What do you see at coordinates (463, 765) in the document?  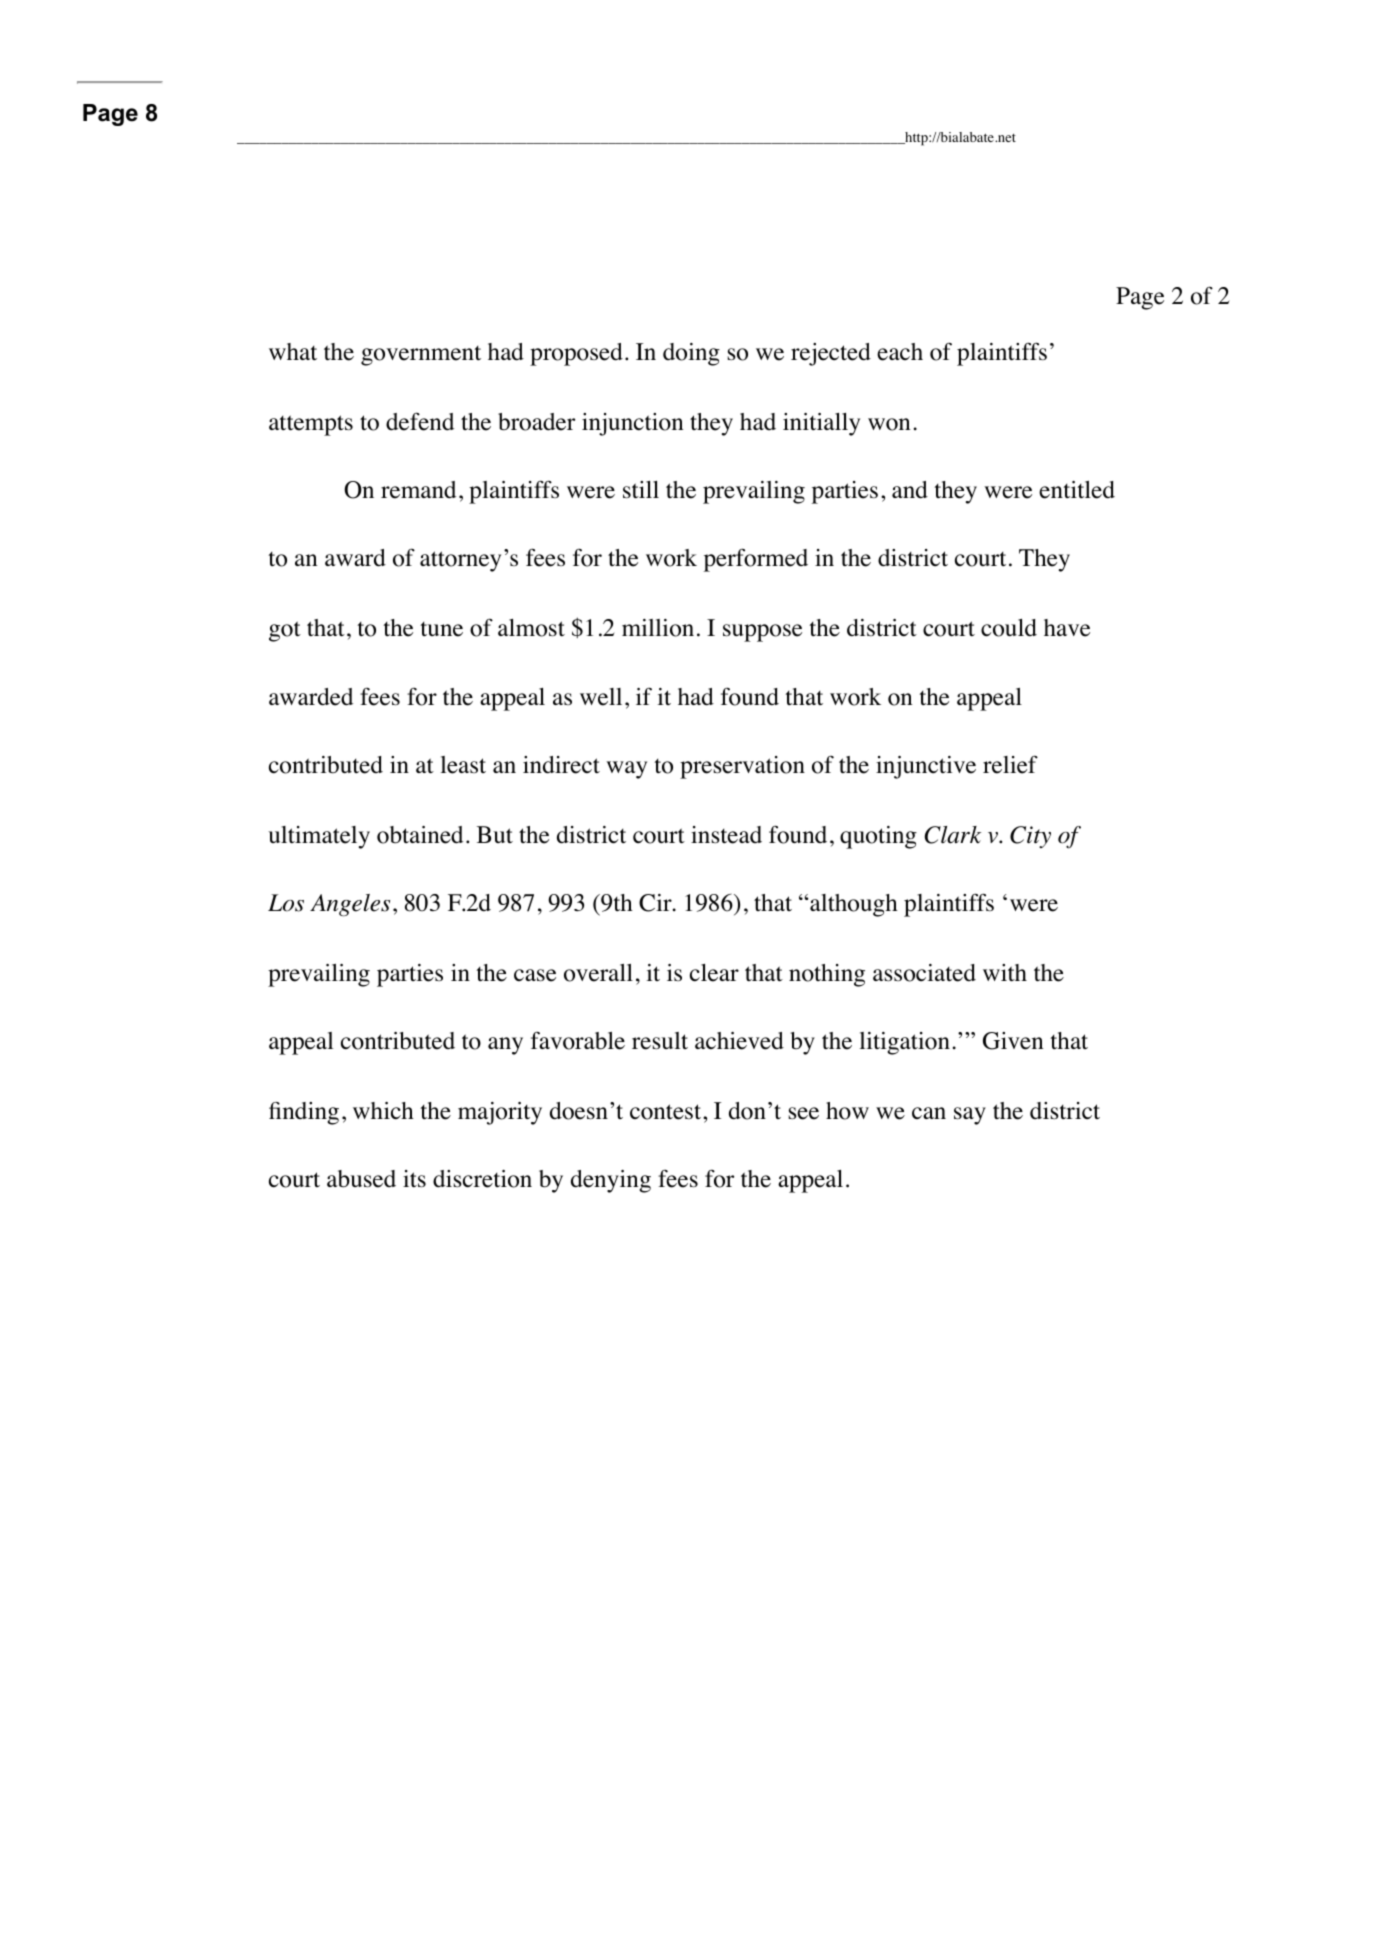 I see `least` at bounding box center [463, 765].
